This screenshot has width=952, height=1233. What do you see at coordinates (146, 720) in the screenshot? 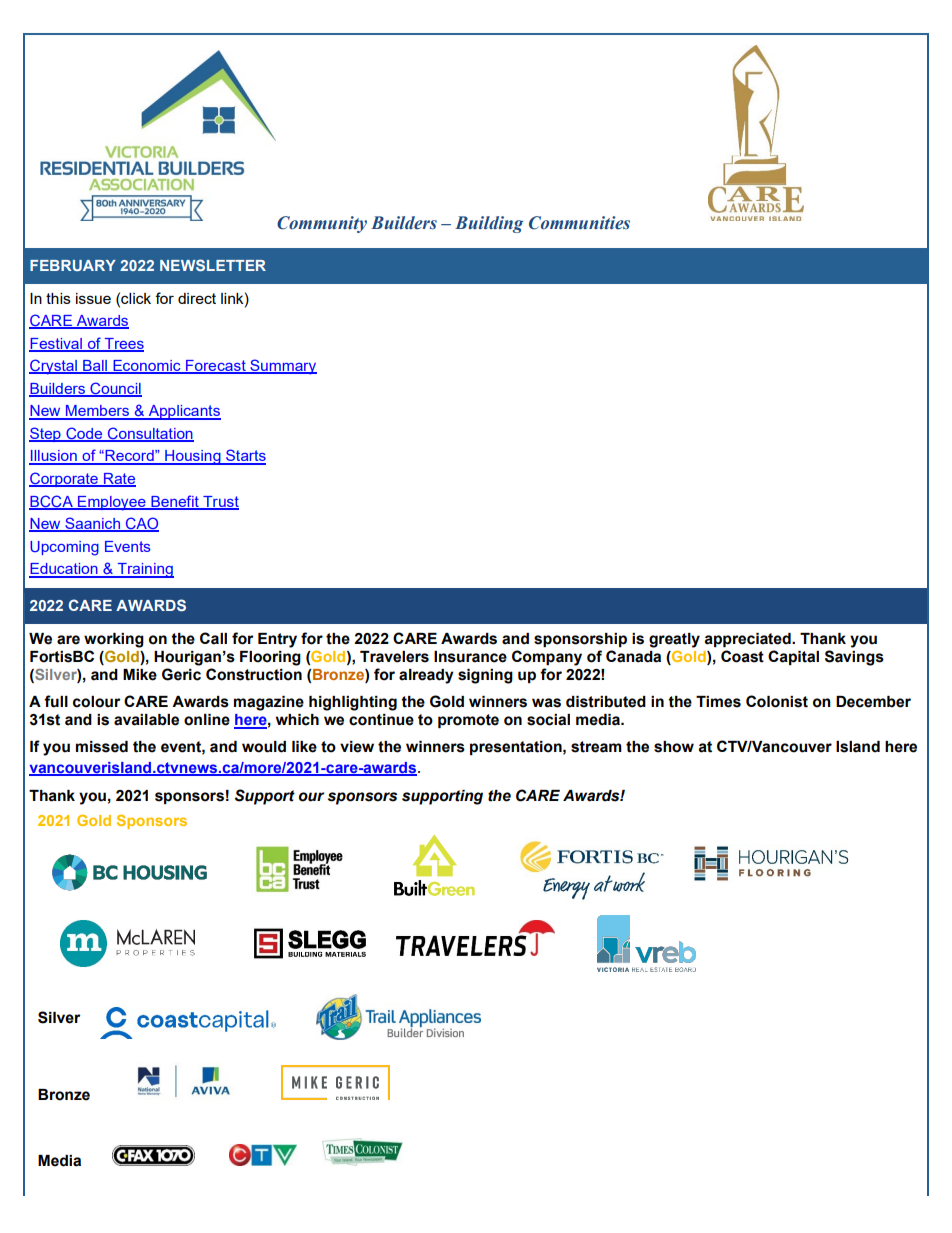
I see `available` at bounding box center [146, 720].
